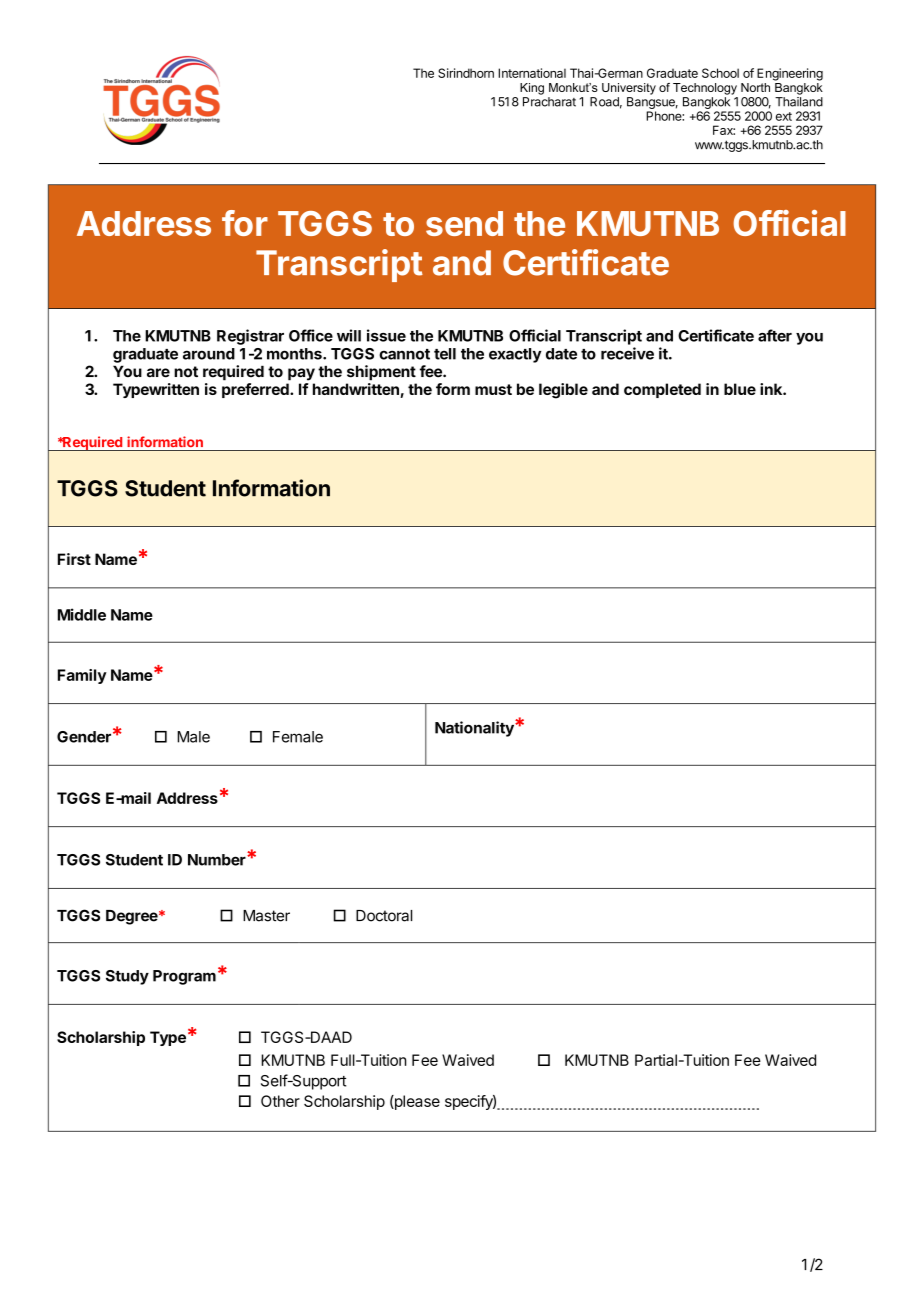  Describe the element at coordinates (493, 389) in the image. I see `must` at that location.
